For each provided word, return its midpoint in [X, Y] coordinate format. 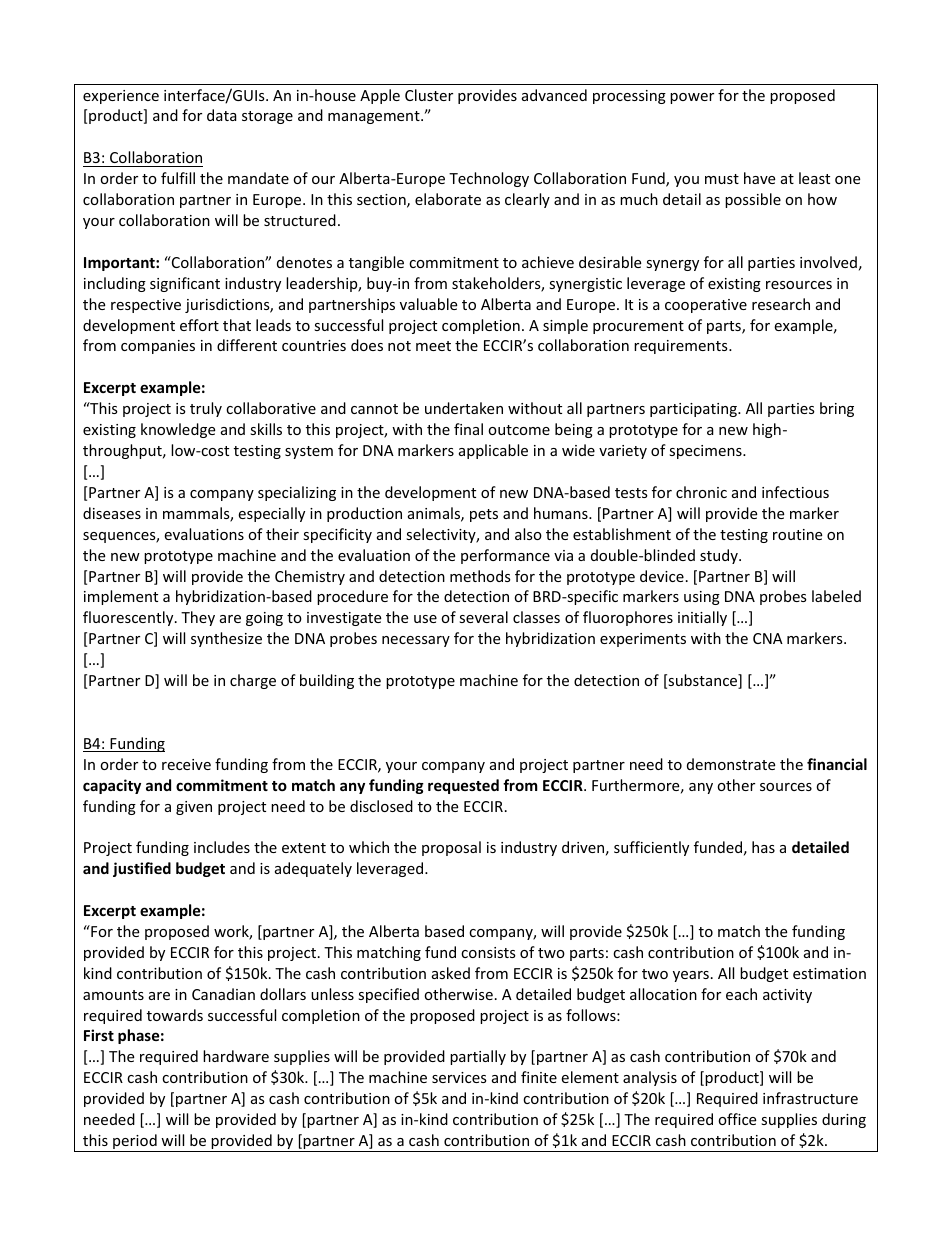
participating [694, 410]
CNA [768, 638]
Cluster [429, 95]
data [222, 115]
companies [158, 347]
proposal [451, 848]
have [759, 178]
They [198, 618]
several [483, 617]
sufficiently [651, 848]
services [459, 1077]
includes [222, 847]
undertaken [464, 408]
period [135, 1143]
